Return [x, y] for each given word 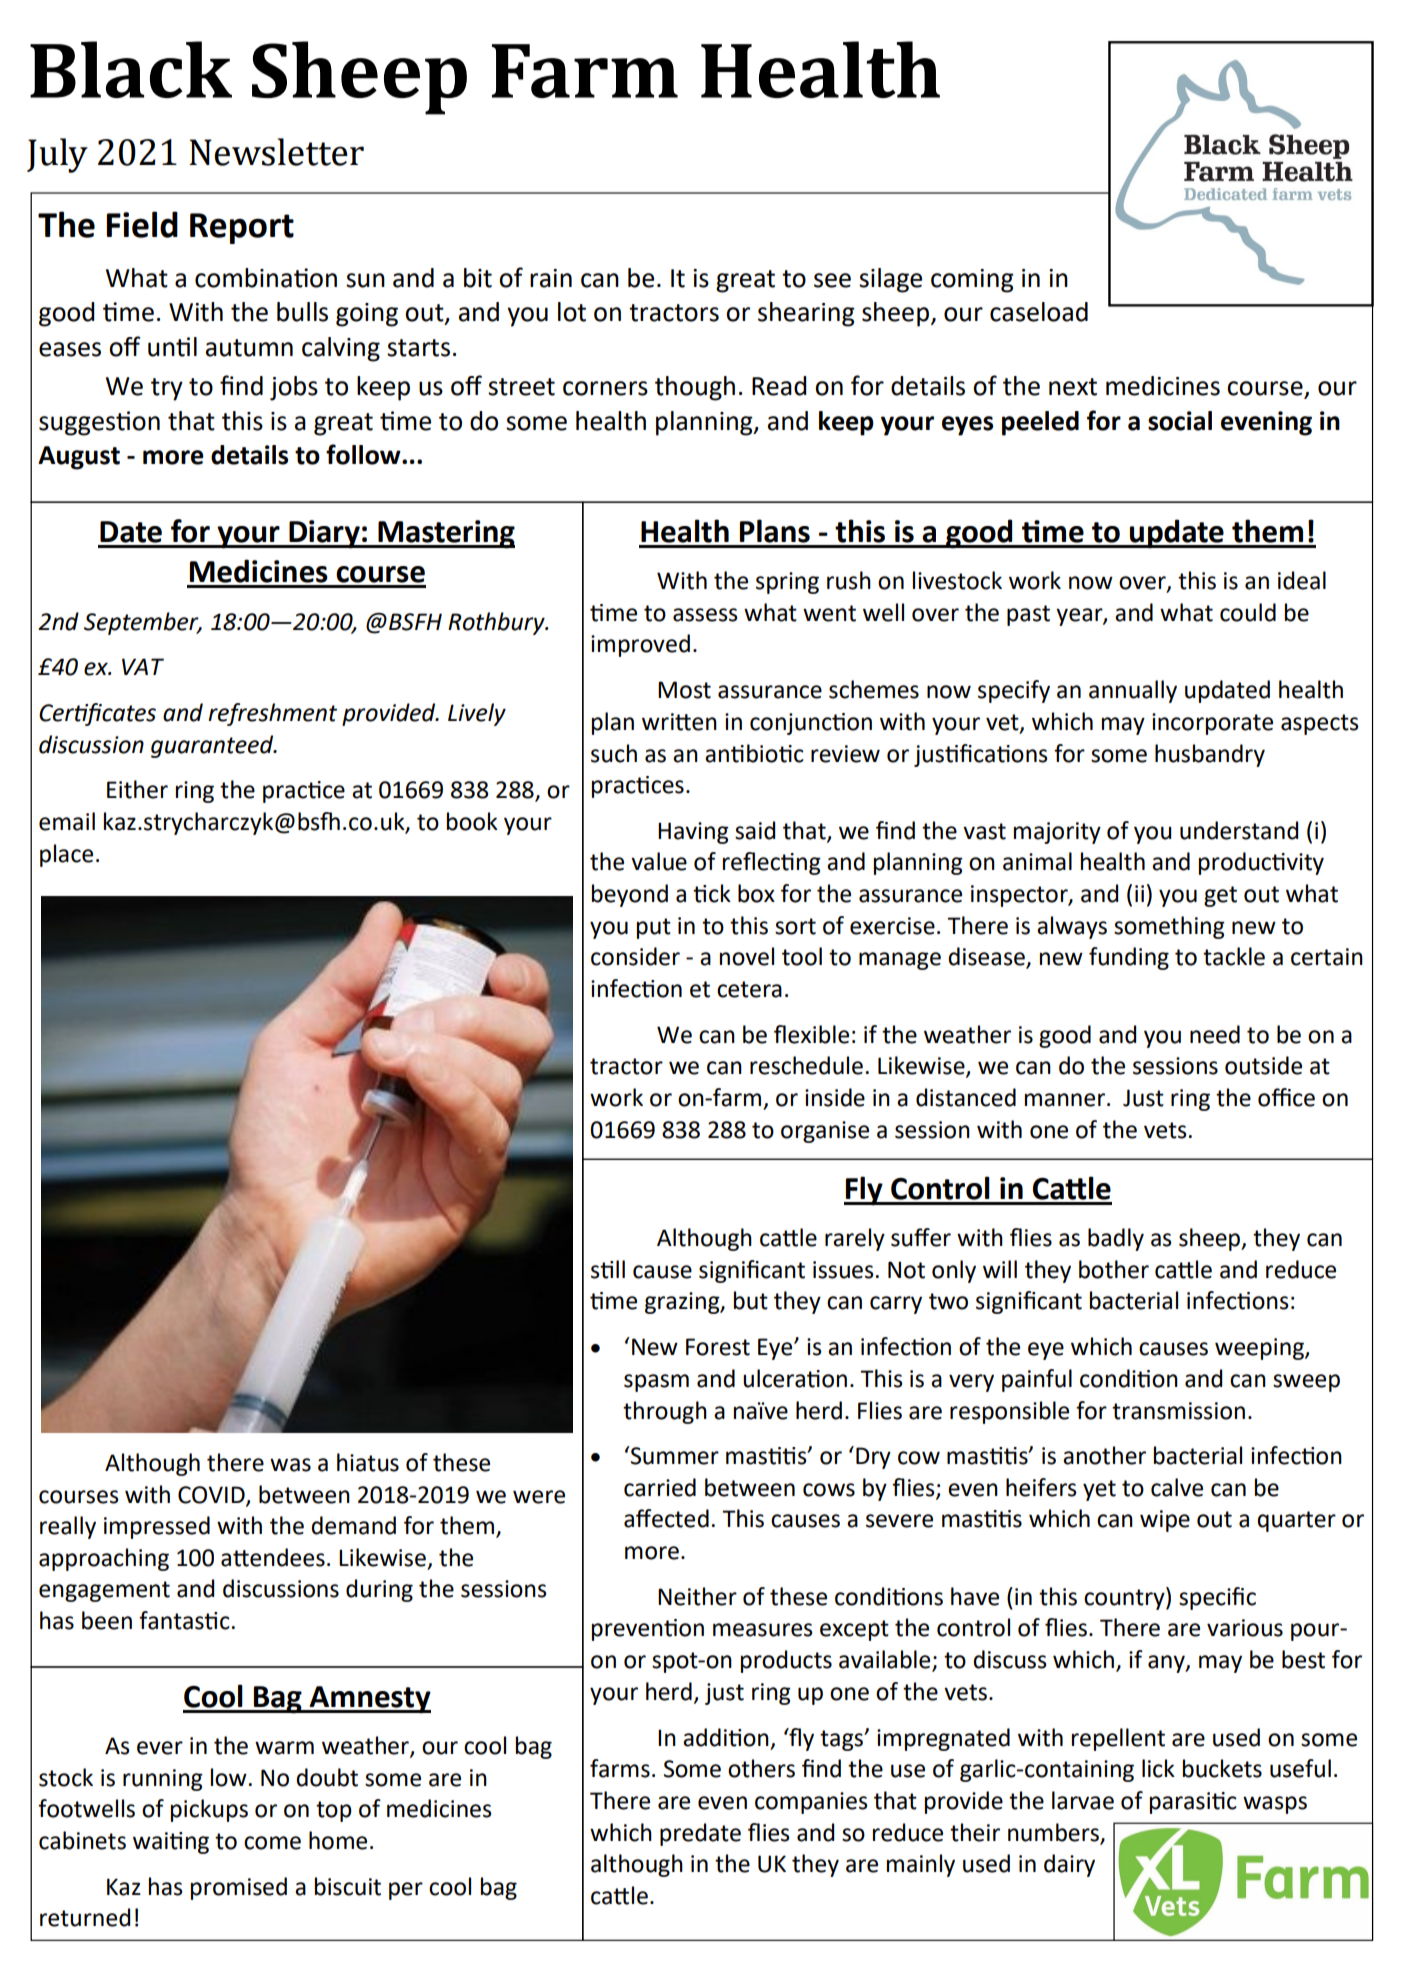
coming [972, 281]
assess [705, 615]
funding [1129, 958]
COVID [212, 1495]
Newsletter [276, 152]
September [142, 623]
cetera [749, 989]
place [66, 855]
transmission [1178, 1411]
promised [239, 1888]
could [1248, 612]
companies [811, 1803]
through [665, 1412]
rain [551, 278]
